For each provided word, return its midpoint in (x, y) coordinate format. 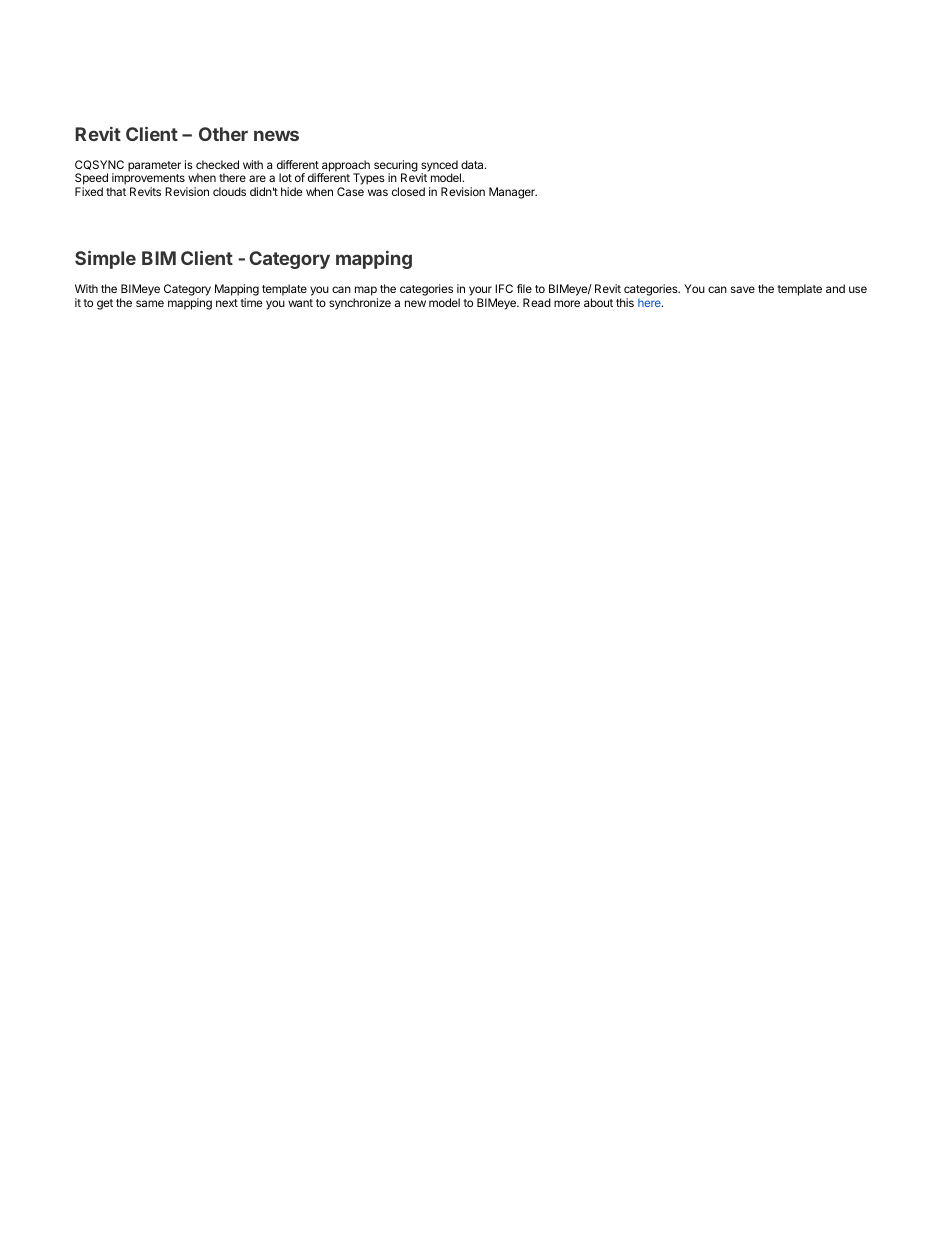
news (276, 135)
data (473, 164)
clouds (229, 191)
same (150, 303)
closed (408, 191)
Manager (513, 193)
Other (223, 134)
